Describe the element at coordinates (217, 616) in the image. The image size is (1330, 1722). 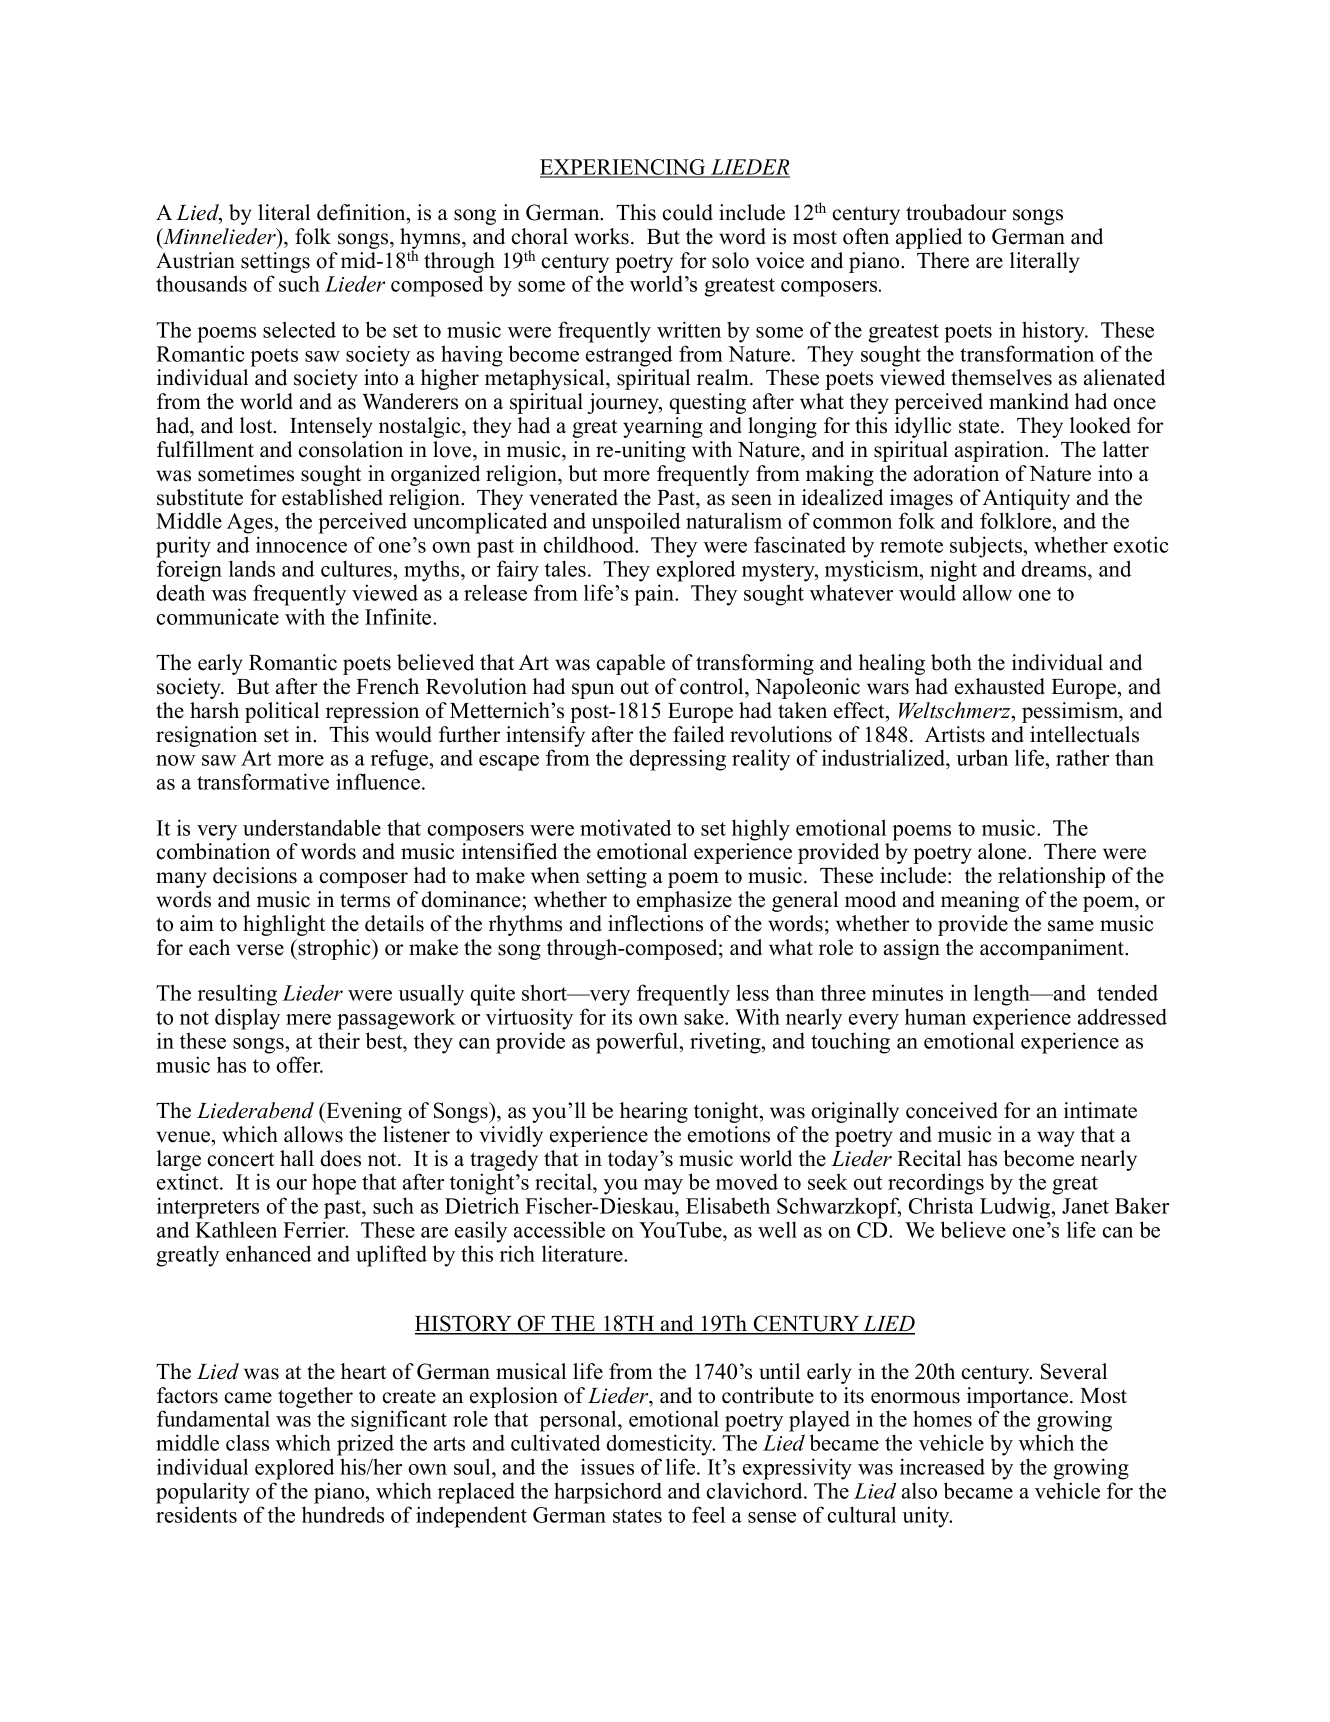
I see `communicate` at that location.
